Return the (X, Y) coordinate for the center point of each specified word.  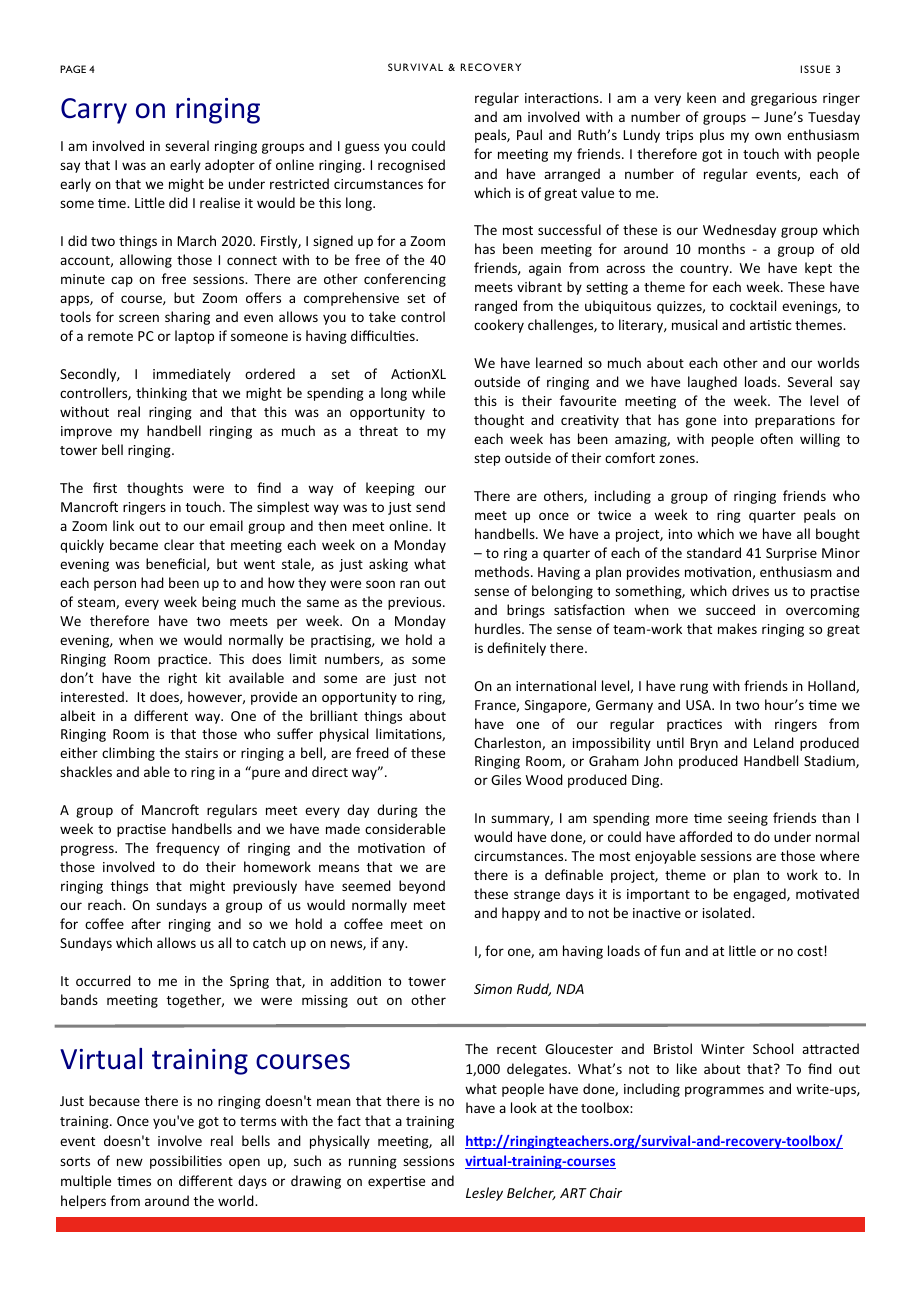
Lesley (484, 1194)
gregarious (784, 99)
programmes (724, 1091)
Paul (529, 134)
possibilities (186, 1162)
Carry (94, 111)
